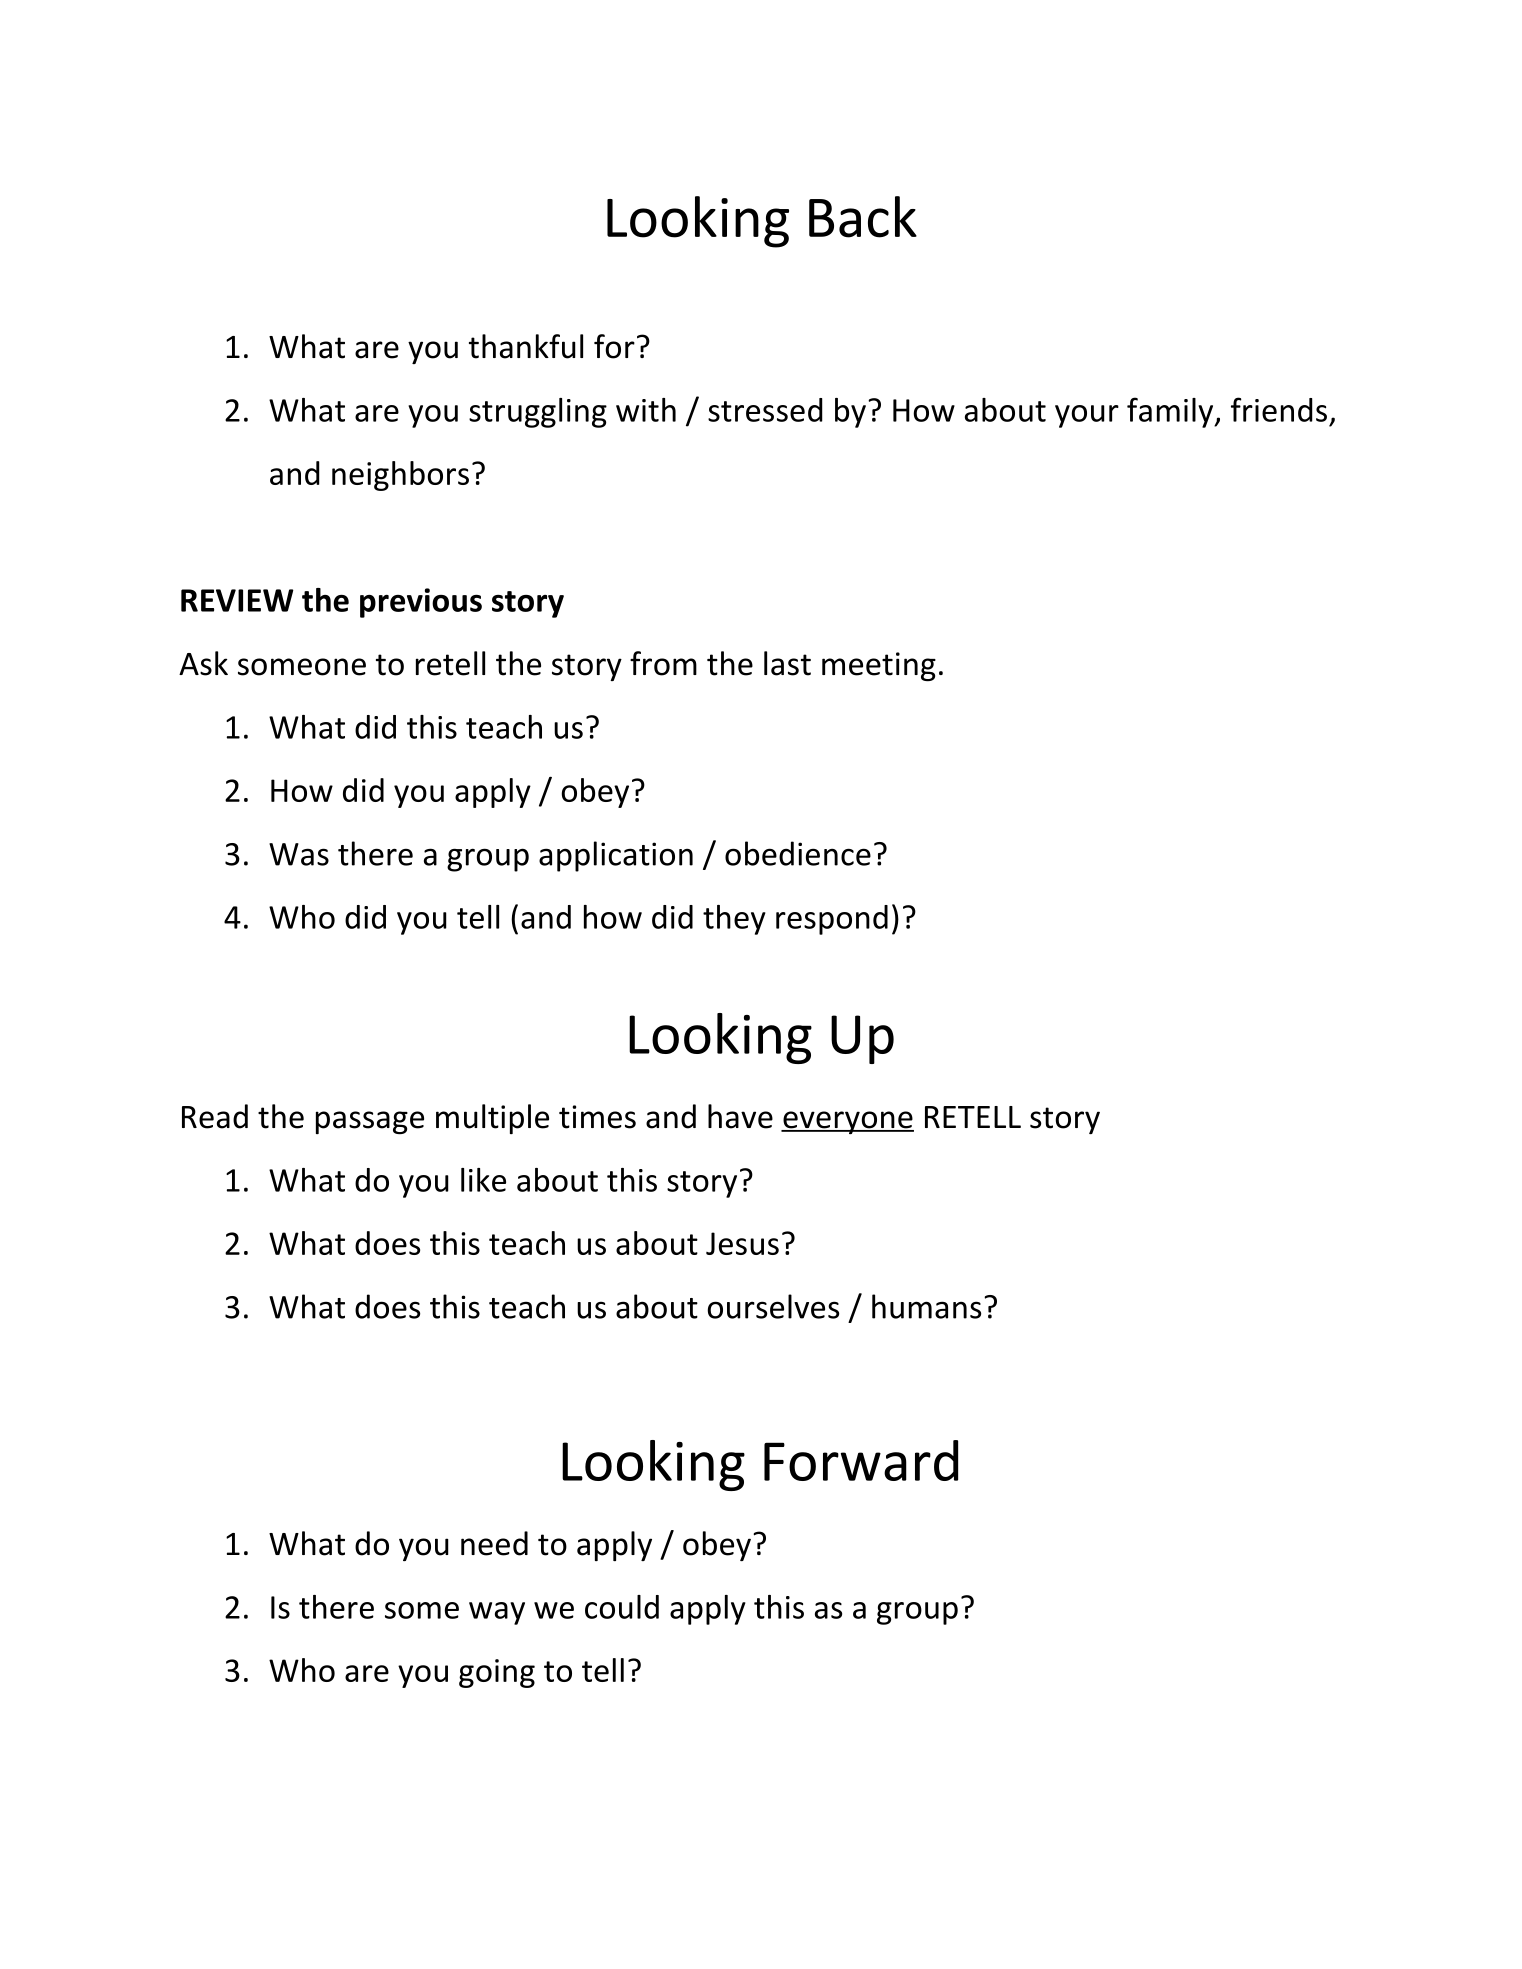 This page has height=1969, width=1522. What do you see at coordinates (1171, 412) in the page?
I see `family` at bounding box center [1171, 412].
